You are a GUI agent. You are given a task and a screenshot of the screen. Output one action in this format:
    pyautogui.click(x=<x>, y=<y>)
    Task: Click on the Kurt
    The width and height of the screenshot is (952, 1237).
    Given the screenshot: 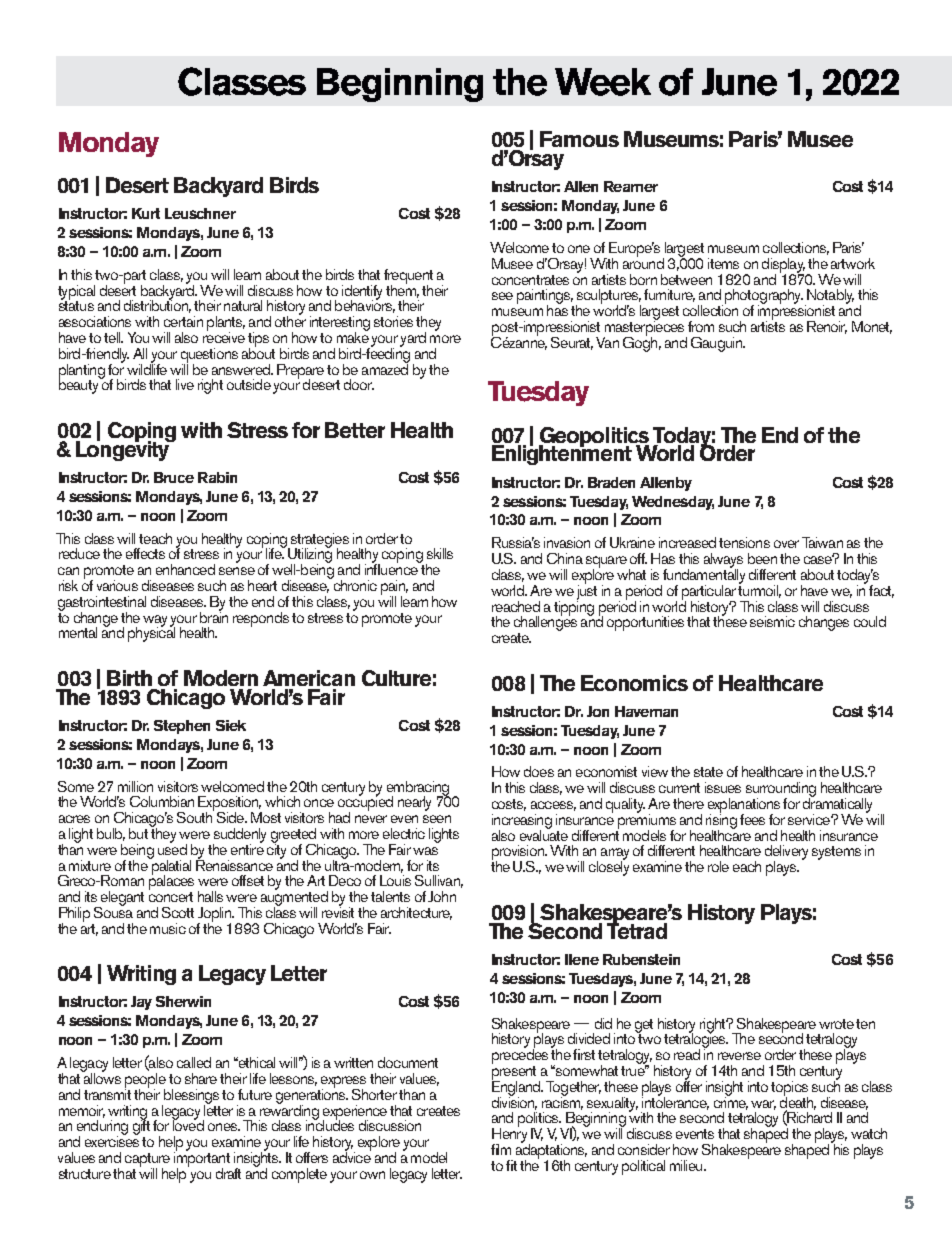 What is the action you would take?
    pyautogui.click(x=146, y=213)
